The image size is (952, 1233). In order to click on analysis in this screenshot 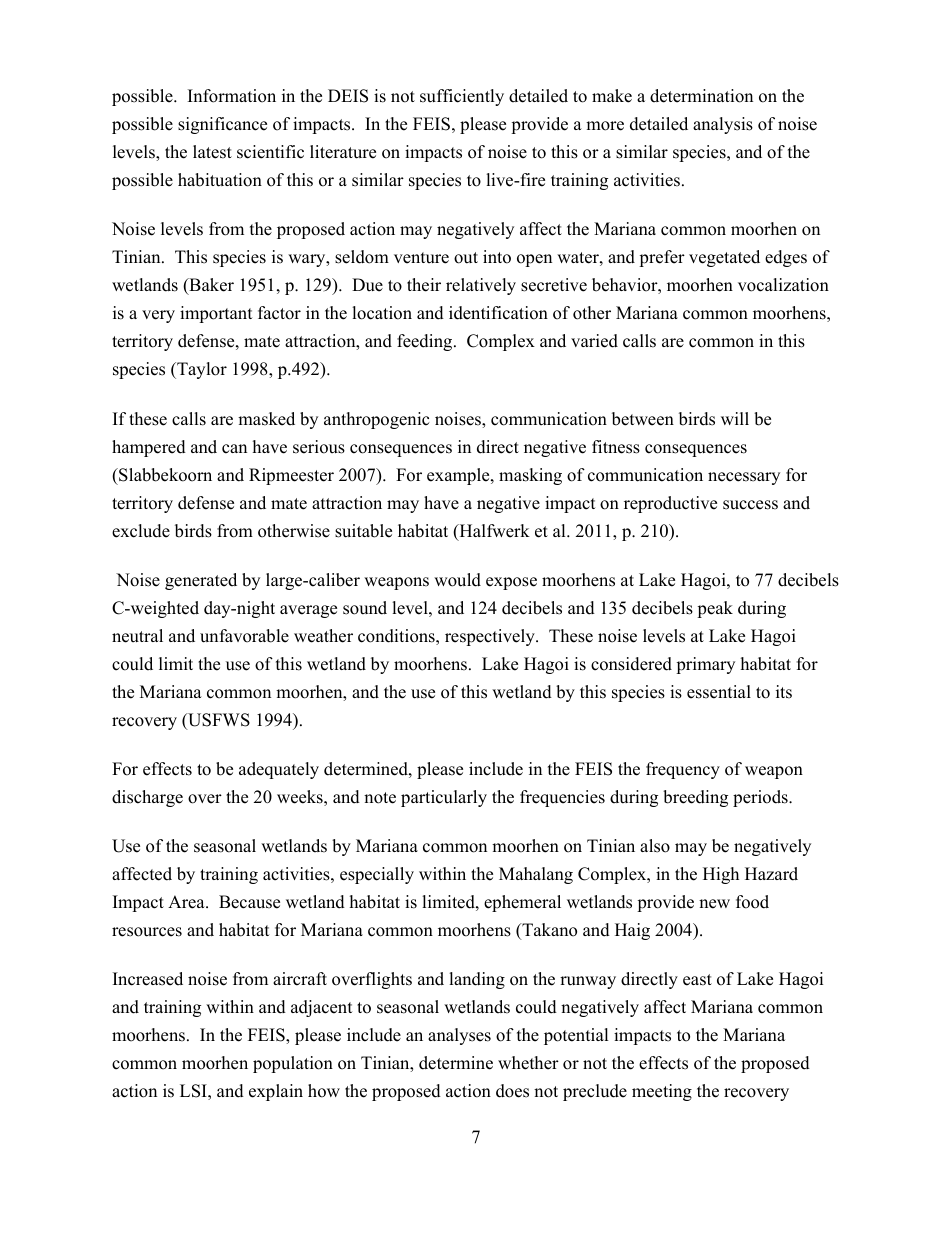, I will do `click(723, 125)`.
